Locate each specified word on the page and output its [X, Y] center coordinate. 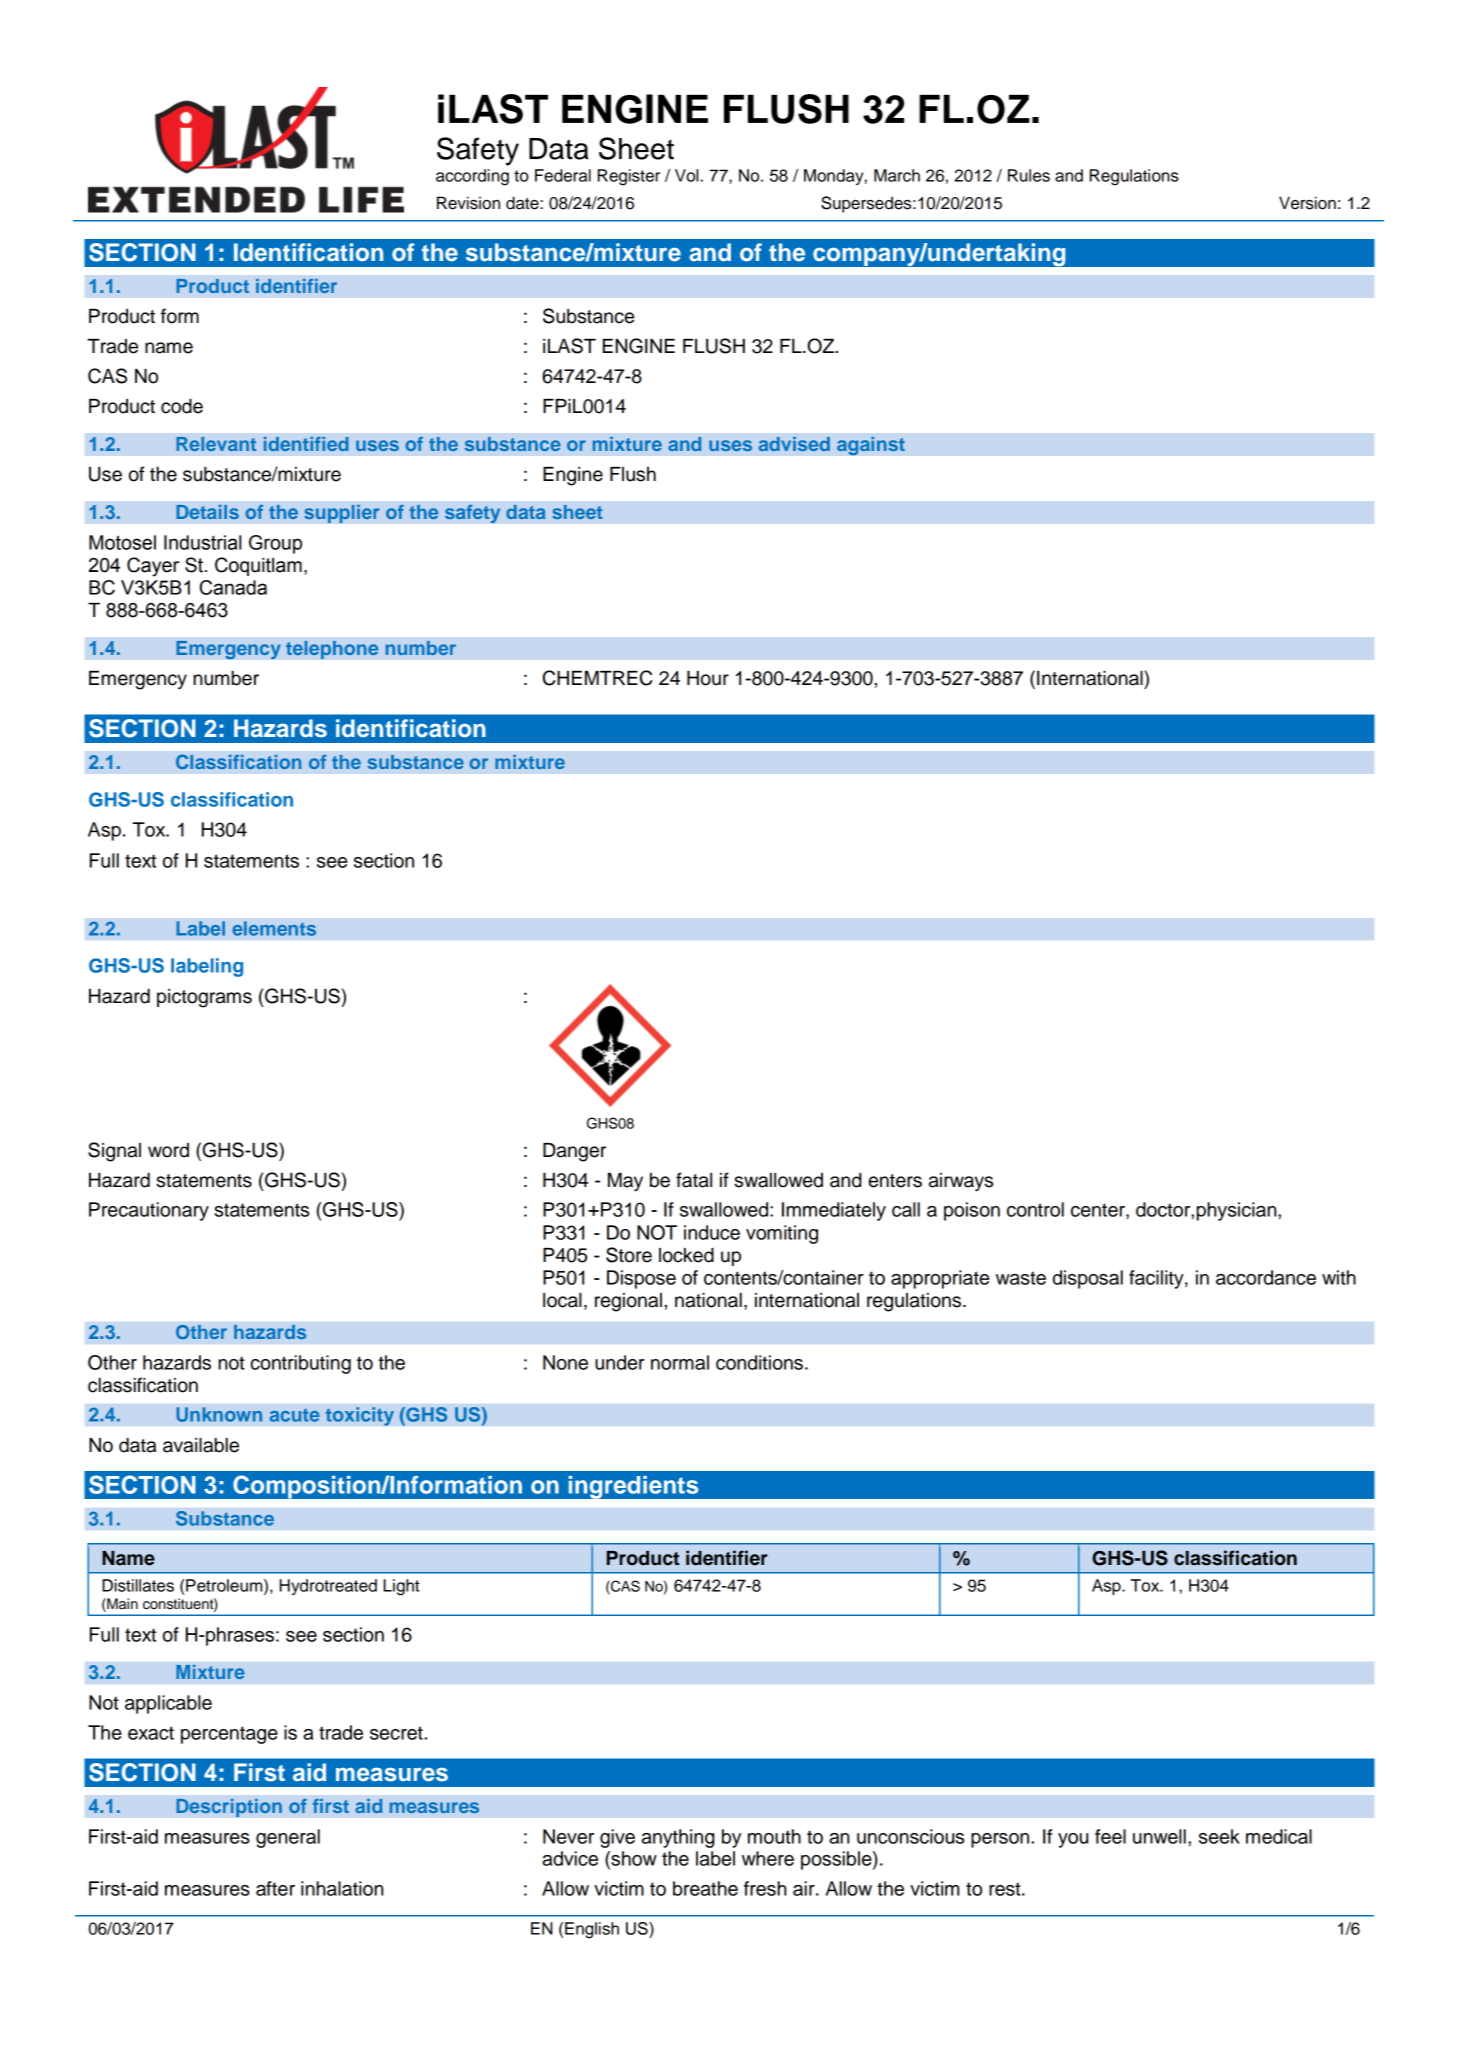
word [168, 1150]
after [275, 1888]
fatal [694, 1180]
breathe [705, 1888]
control [1035, 1209]
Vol [688, 175]
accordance [1266, 1277]
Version [1307, 203]
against [871, 446]
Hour [708, 678]
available [201, 1445]
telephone [332, 649]
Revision [468, 203]
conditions [759, 1362]
